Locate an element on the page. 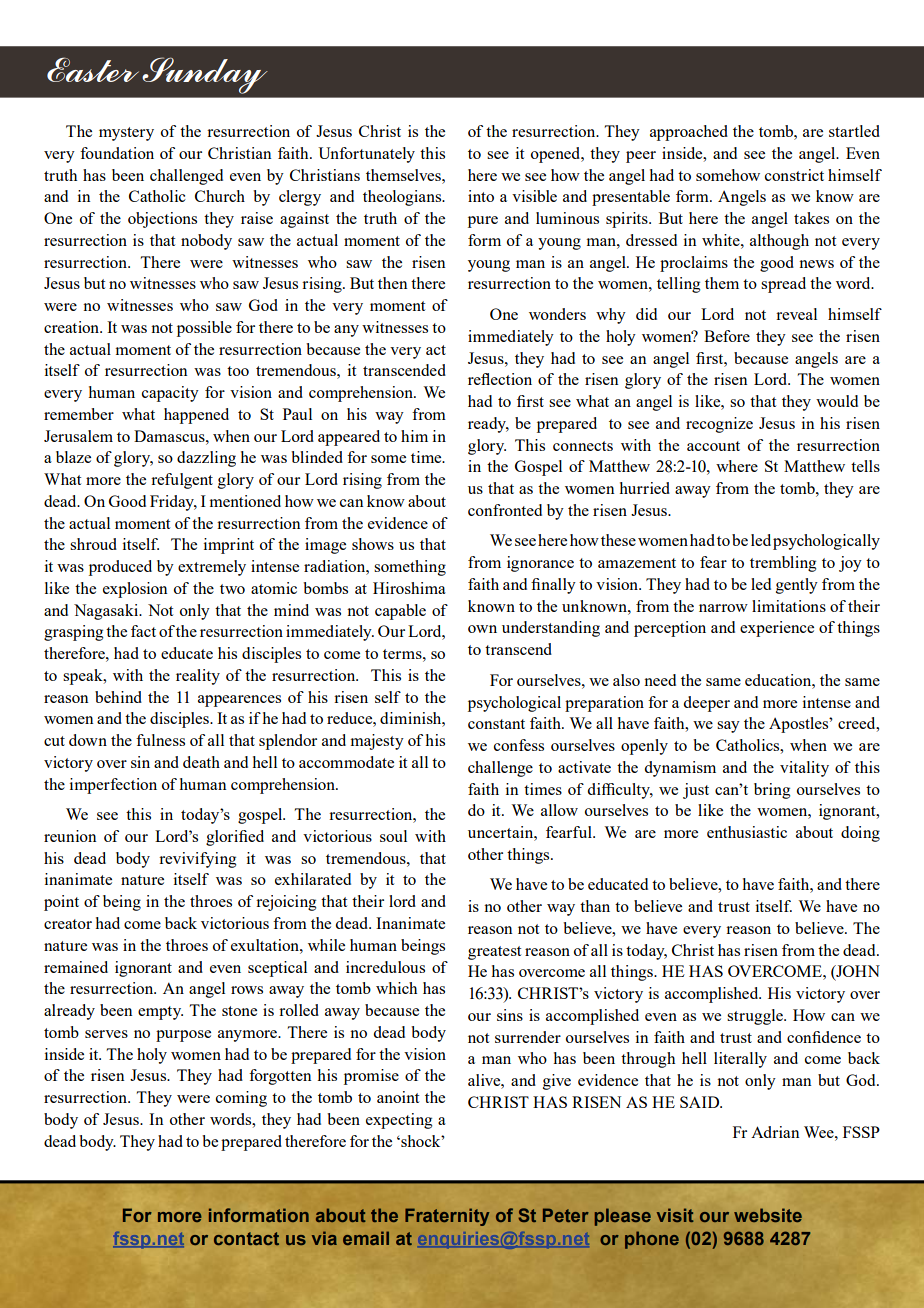 The height and width of the image is (1308, 924). capable is located at coordinates (400, 612).
